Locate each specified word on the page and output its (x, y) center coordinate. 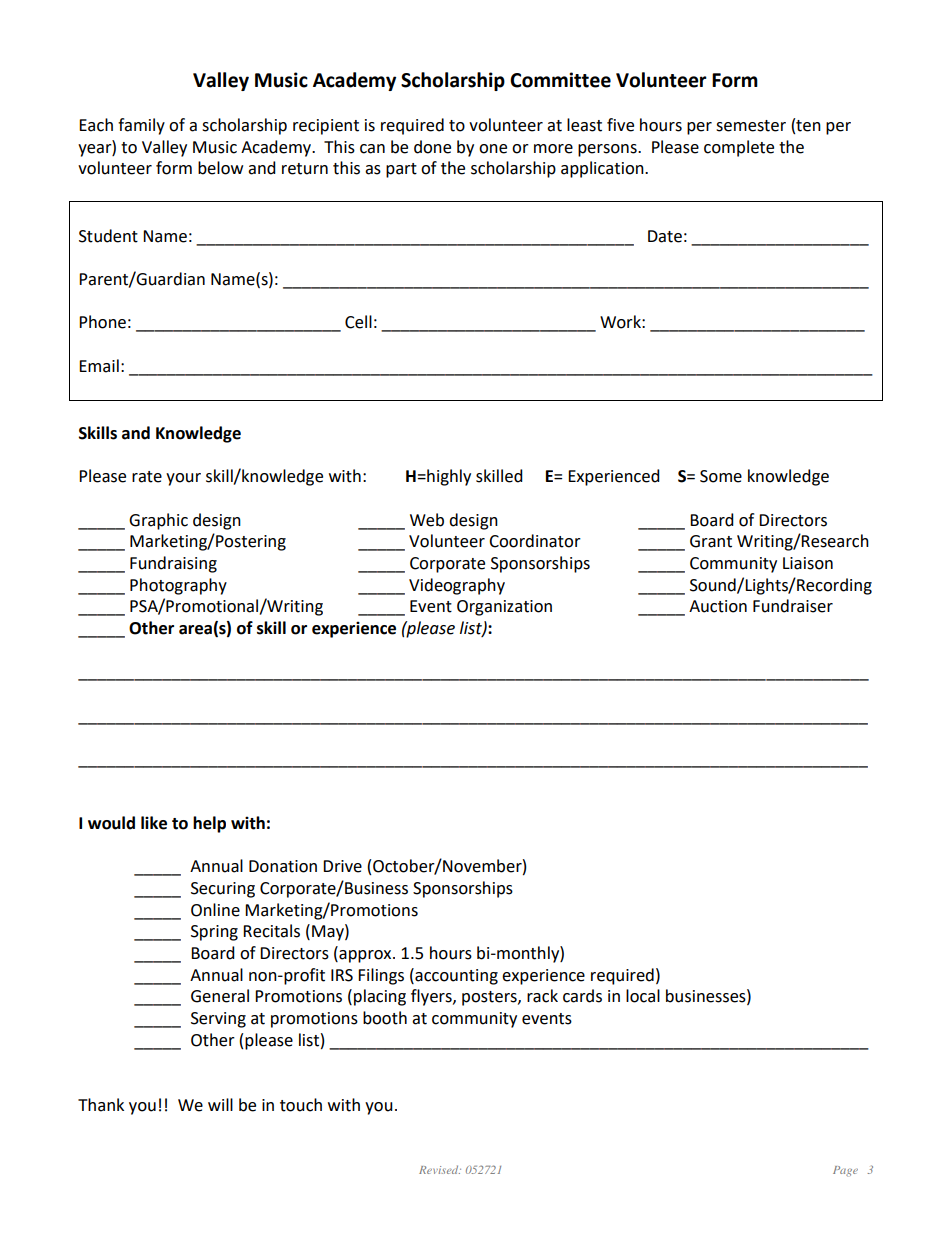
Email (99, 366)
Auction (718, 606)
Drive (342, 866)
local (643, 996)
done (432, 147)
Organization (504, 608)
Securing (223, 890)
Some (721, 476)
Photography (178, 586)
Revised (440, 1169)
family (141, 126)
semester (751, 126)
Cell (358, 322)
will (220, 1104)
